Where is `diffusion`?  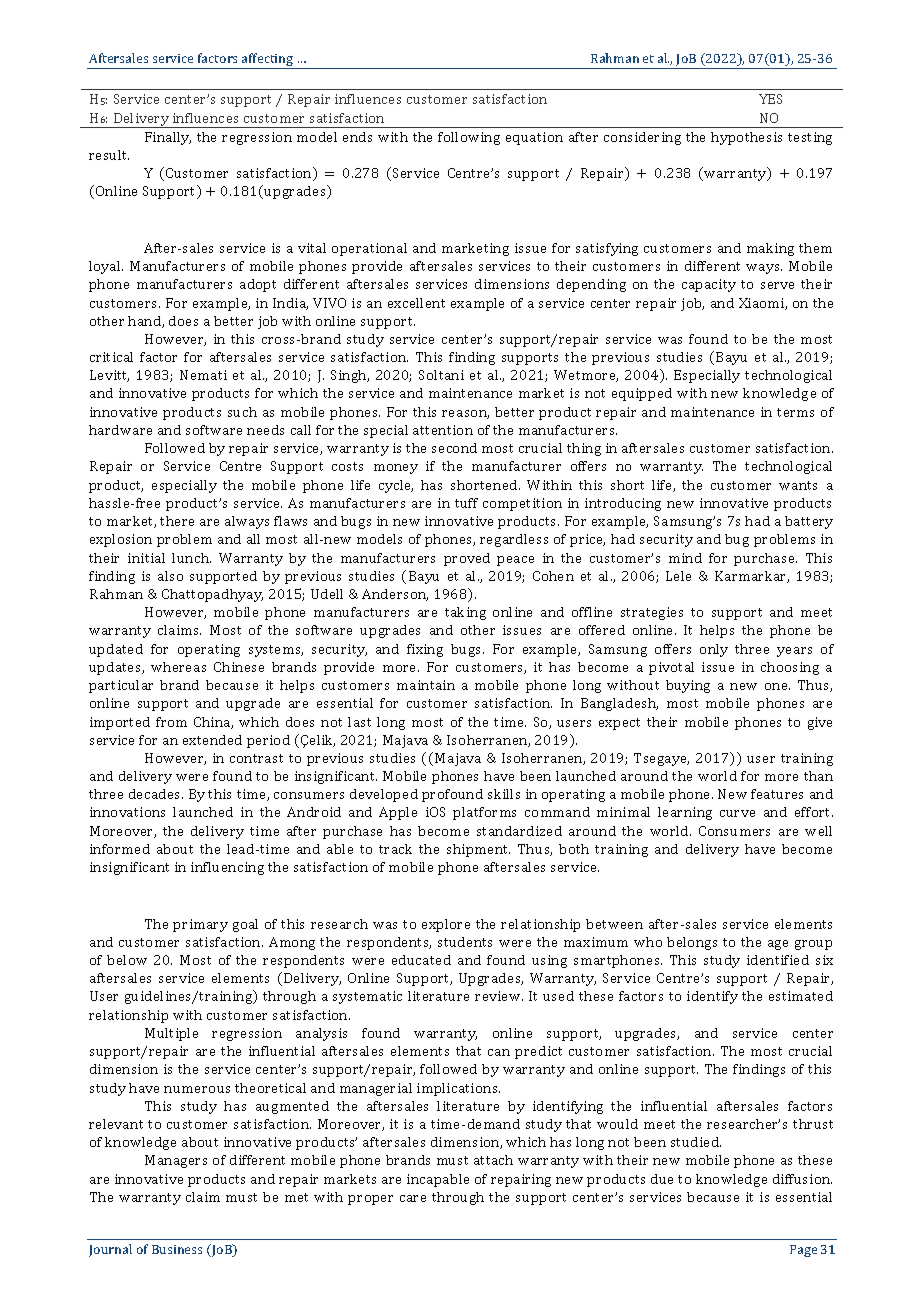 diffusion is located at coordinates (802, 1179).
